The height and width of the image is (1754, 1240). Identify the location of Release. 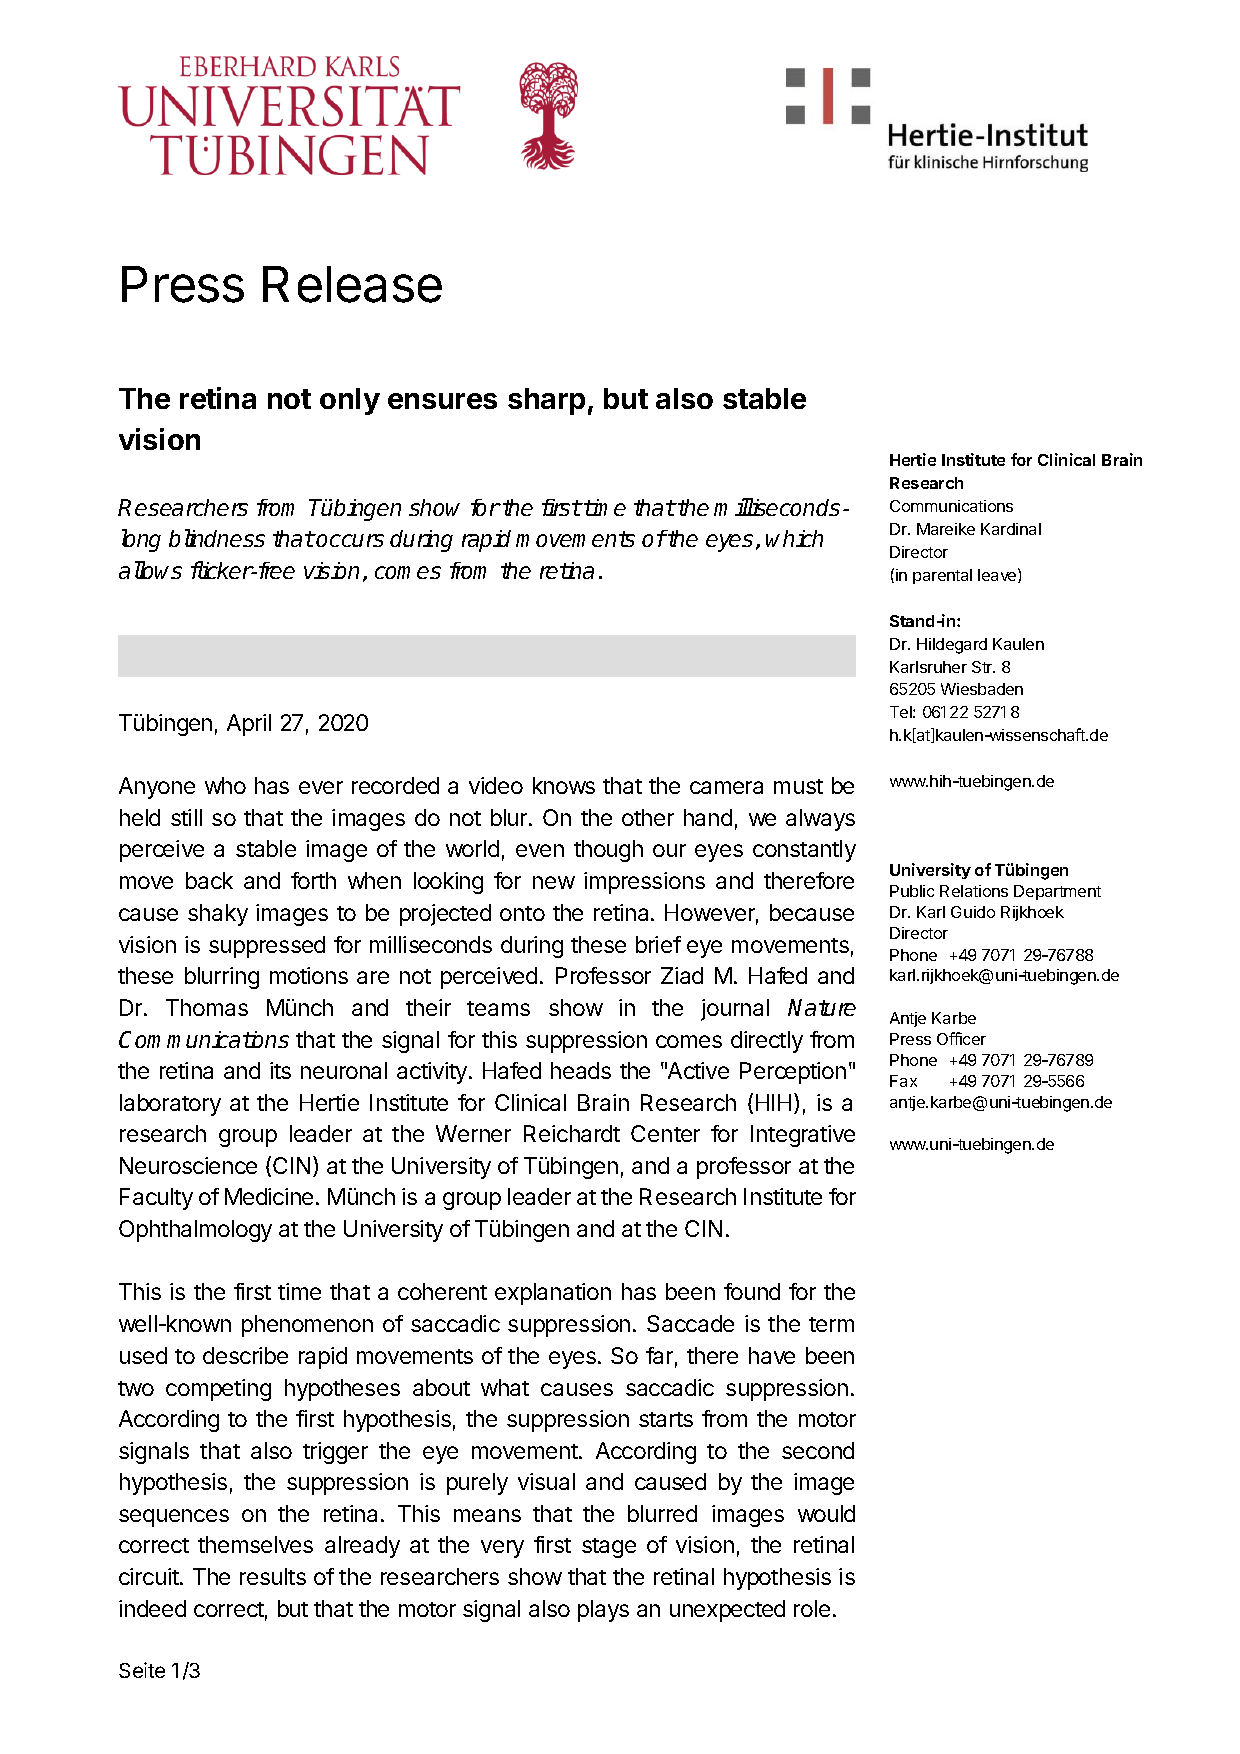
(352, 284).
